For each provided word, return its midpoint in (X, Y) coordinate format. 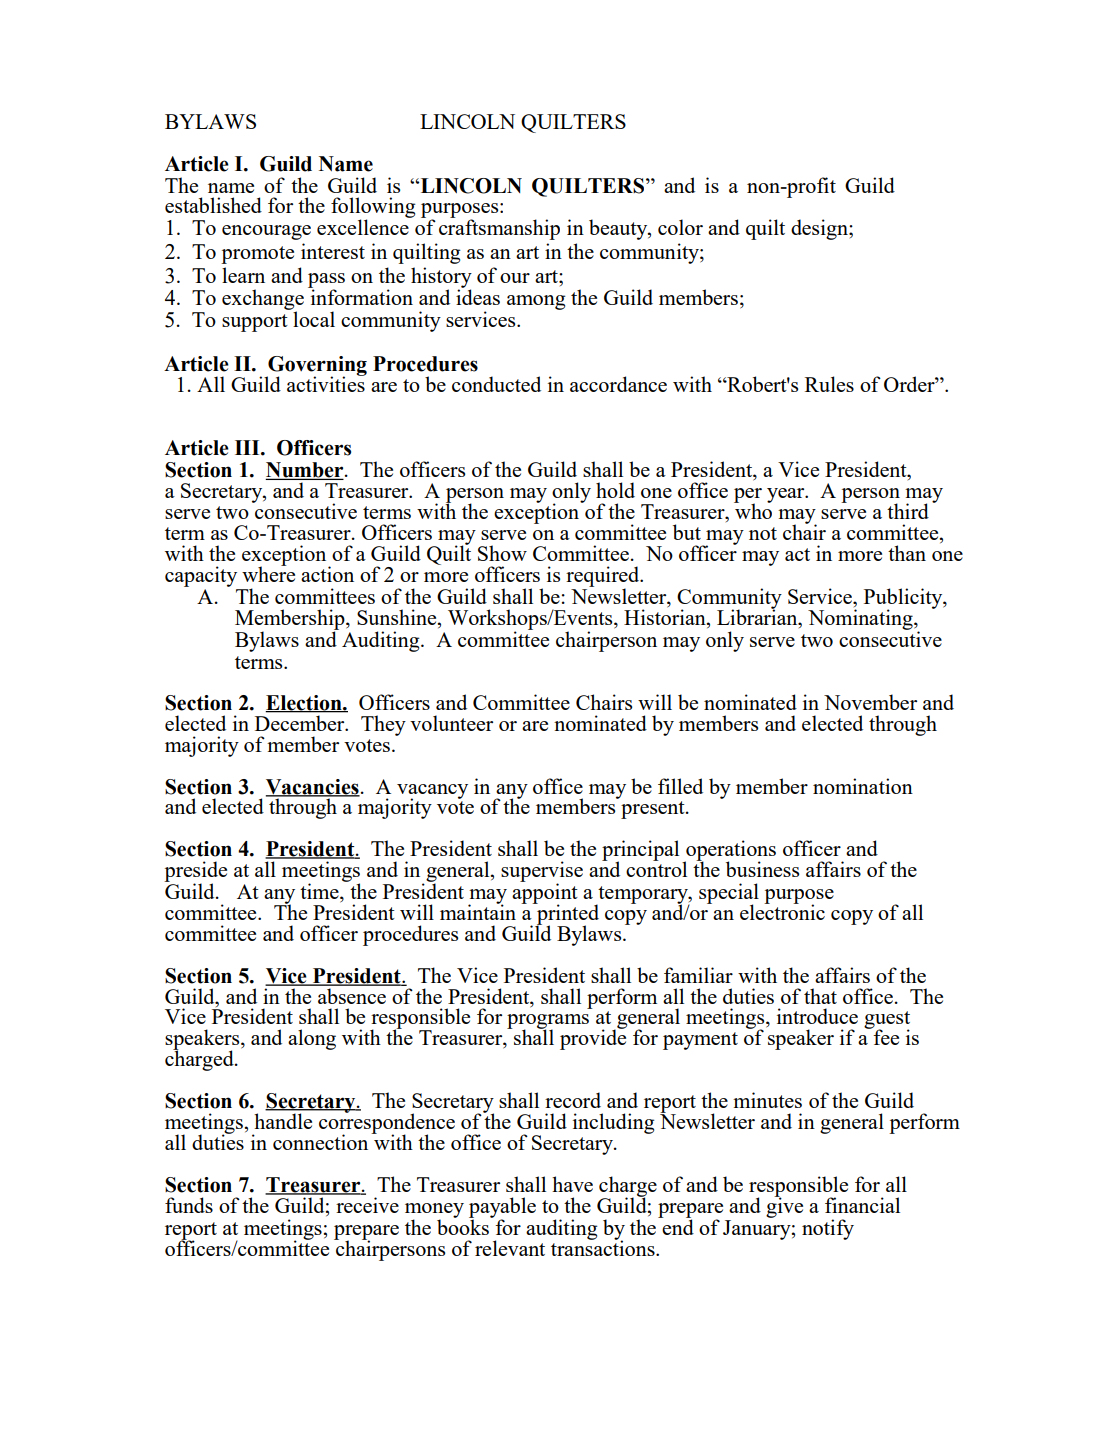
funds (189, 1205)
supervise (542, 872)
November (870, 702)
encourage (266, 232)
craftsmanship (499, 229)
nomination (863, 786)
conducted (496, 384)
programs (548, 1023)
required (604, 577)
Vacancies (313, 788)
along (312, 1039)
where (268, 573)
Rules (829, 384)
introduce (817, 1016)
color (680, 227)
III (248, 447)
